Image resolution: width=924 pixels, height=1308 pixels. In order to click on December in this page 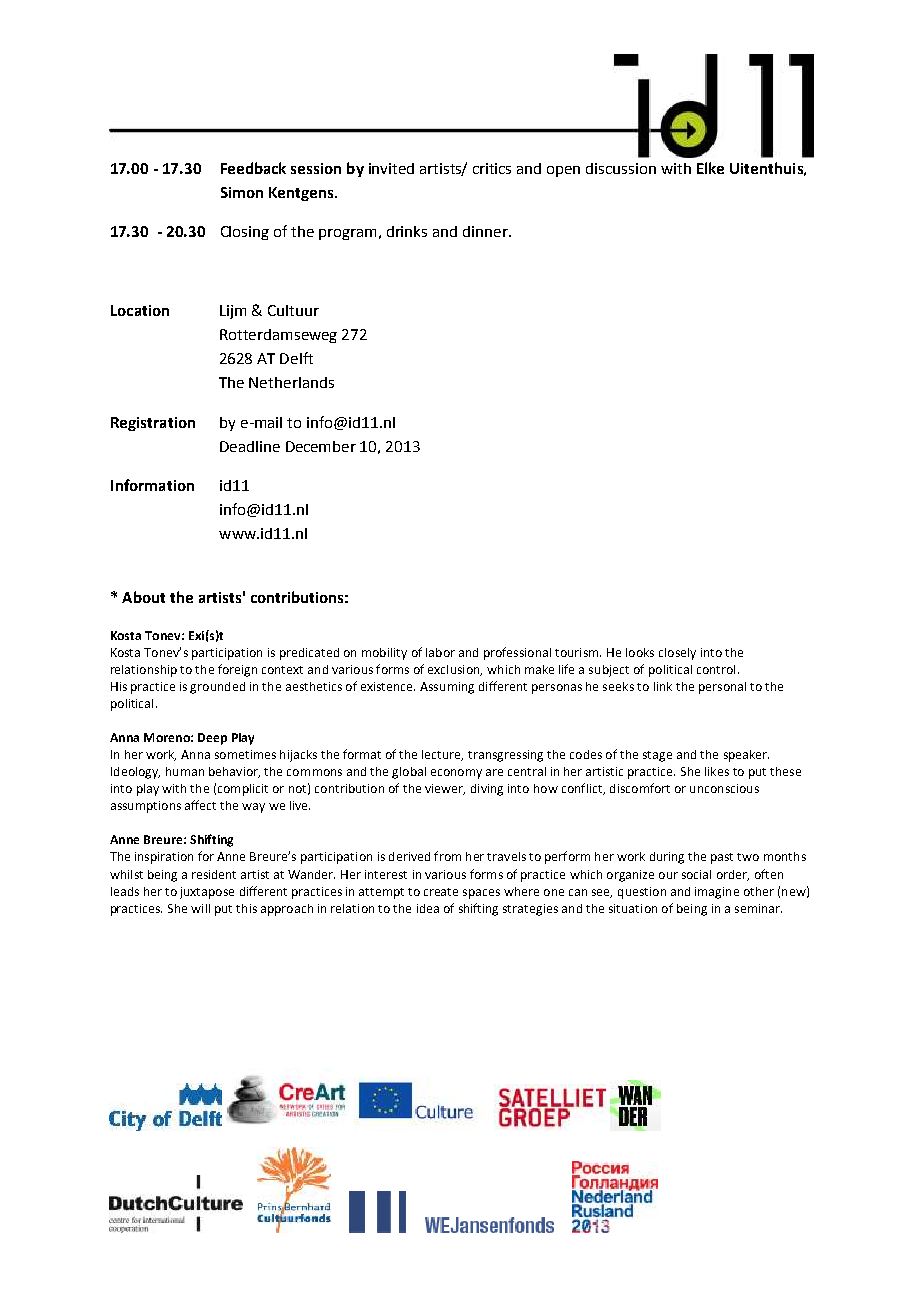, I will do `click(321, 446)`.
